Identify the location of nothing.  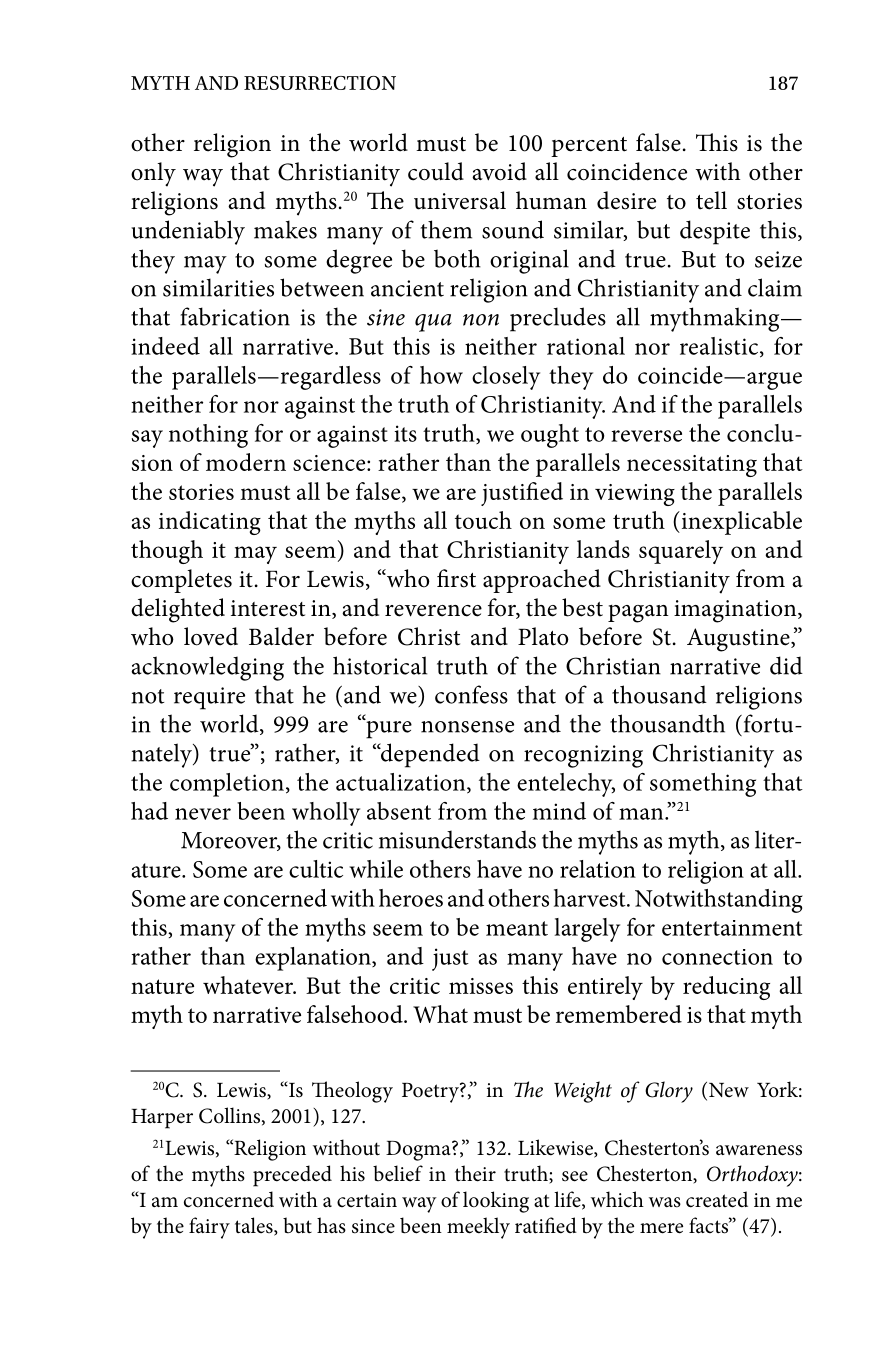
(208, 436).
